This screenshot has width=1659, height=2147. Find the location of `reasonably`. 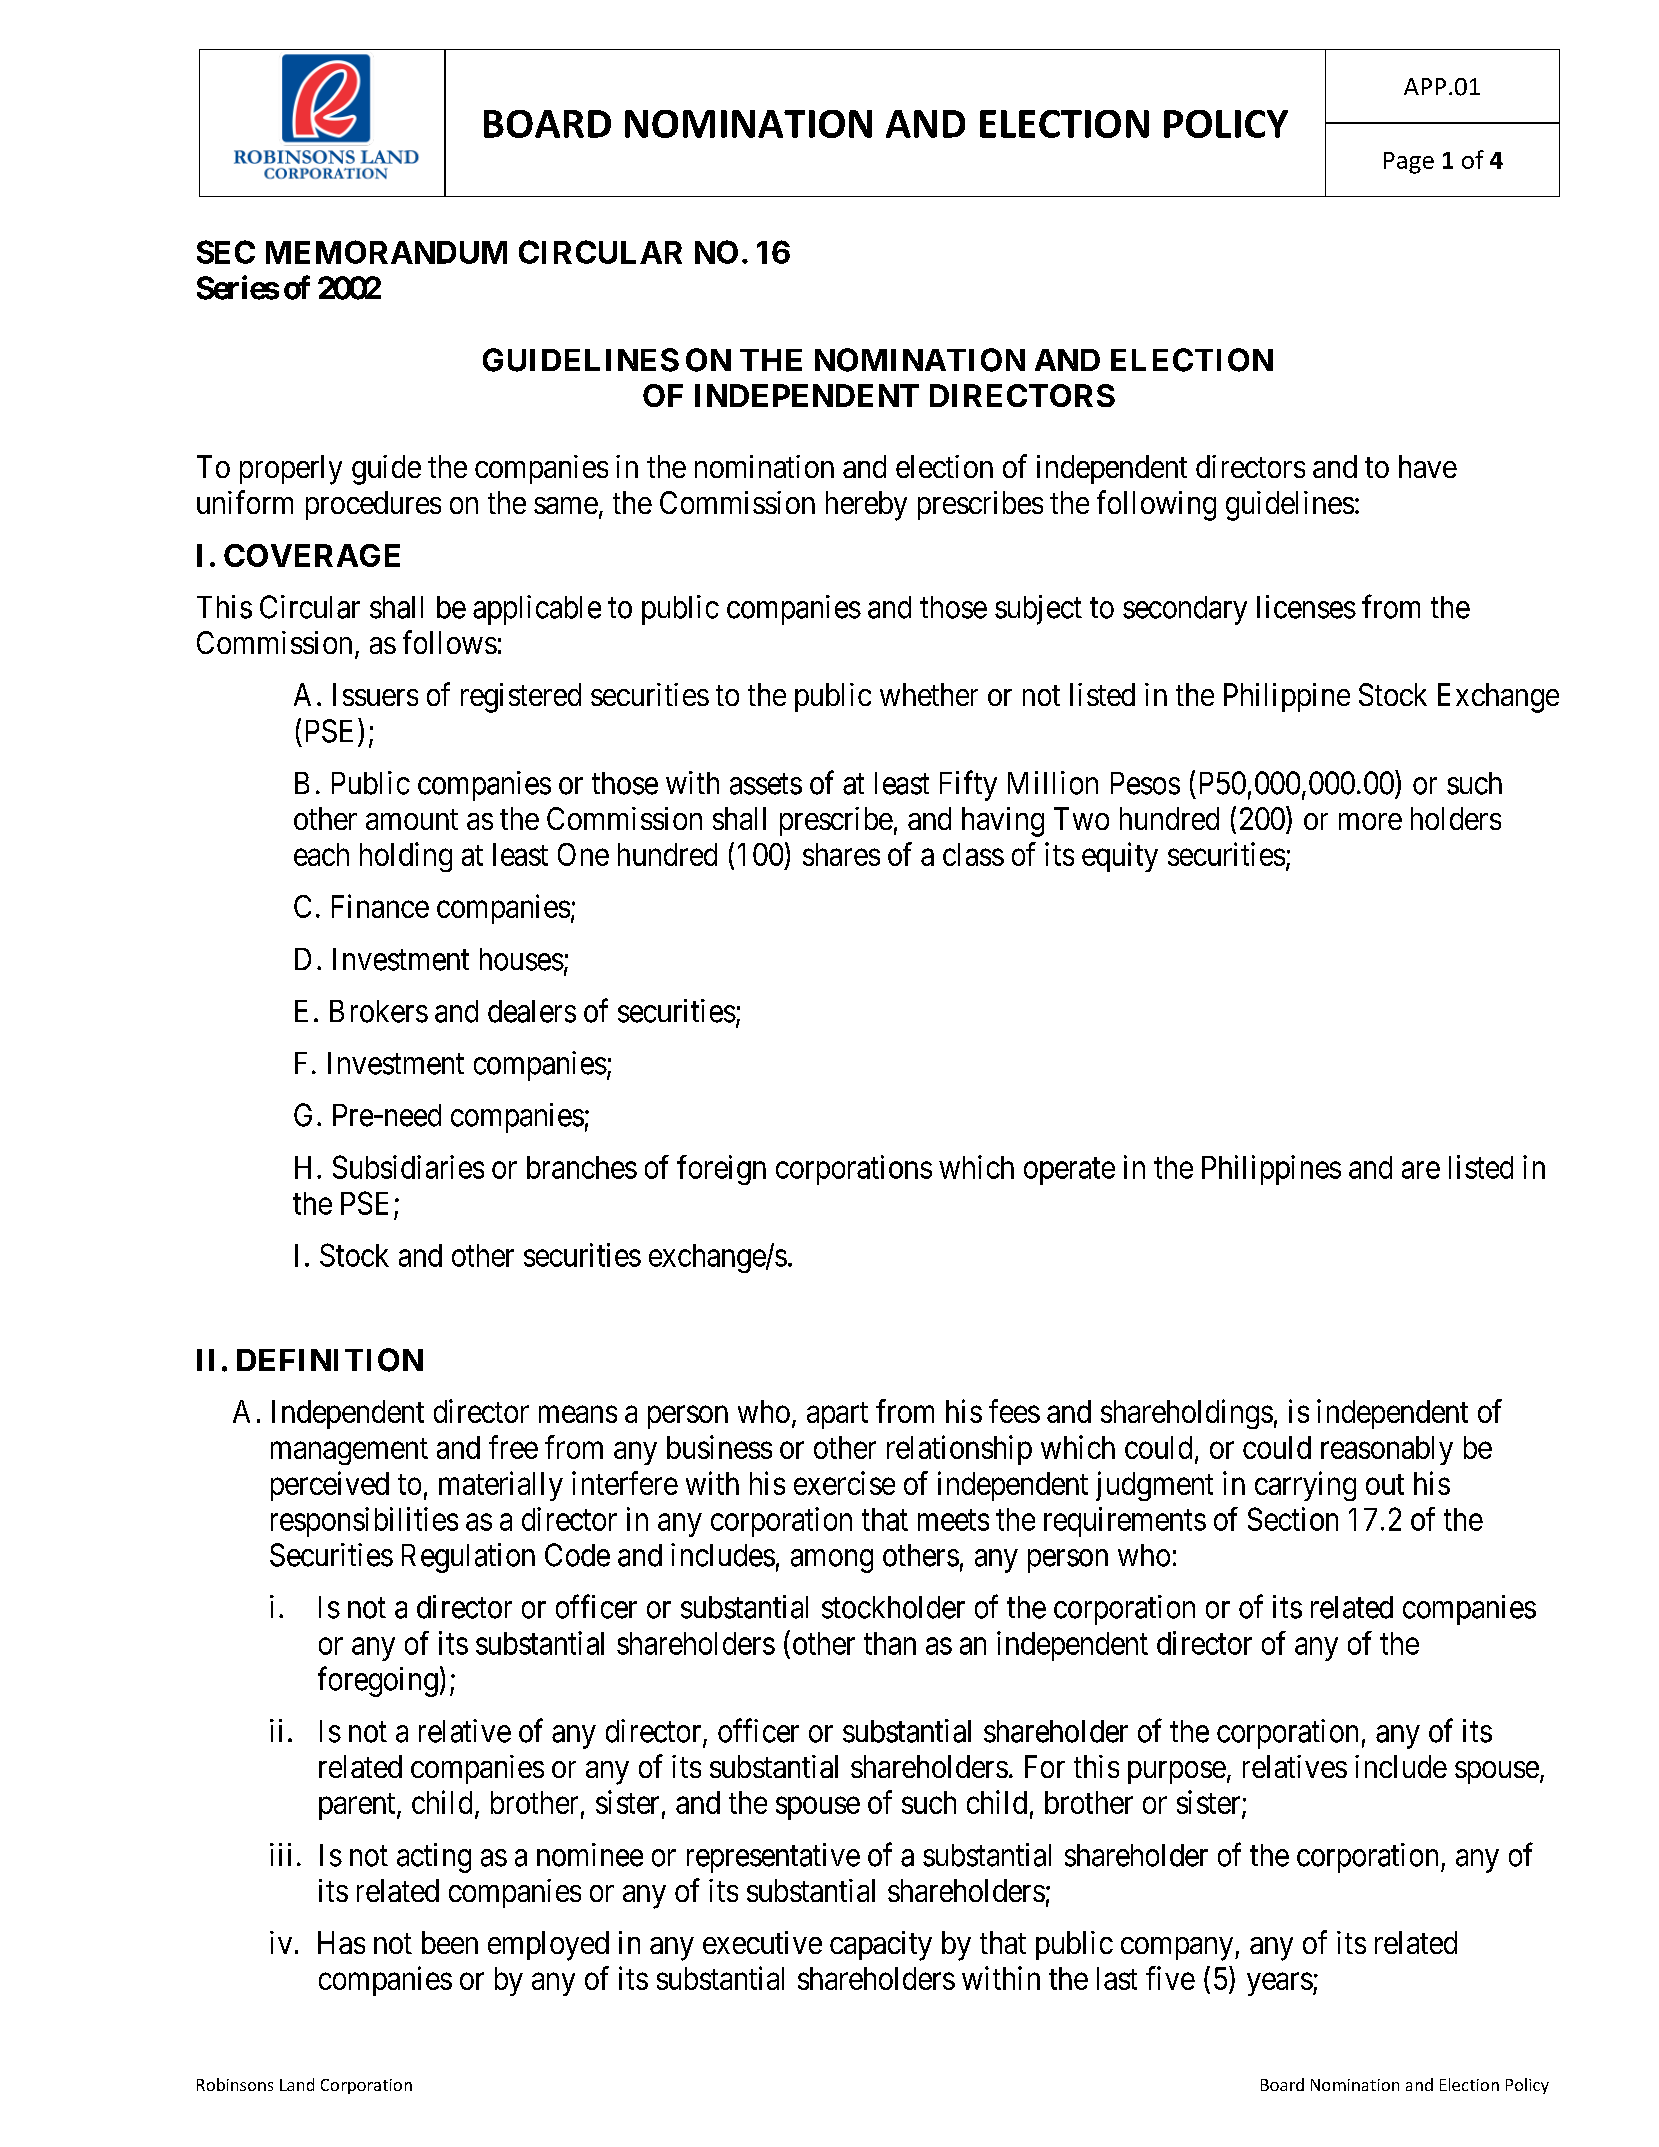

reasonably is located at coordinates (1387, 1450).
